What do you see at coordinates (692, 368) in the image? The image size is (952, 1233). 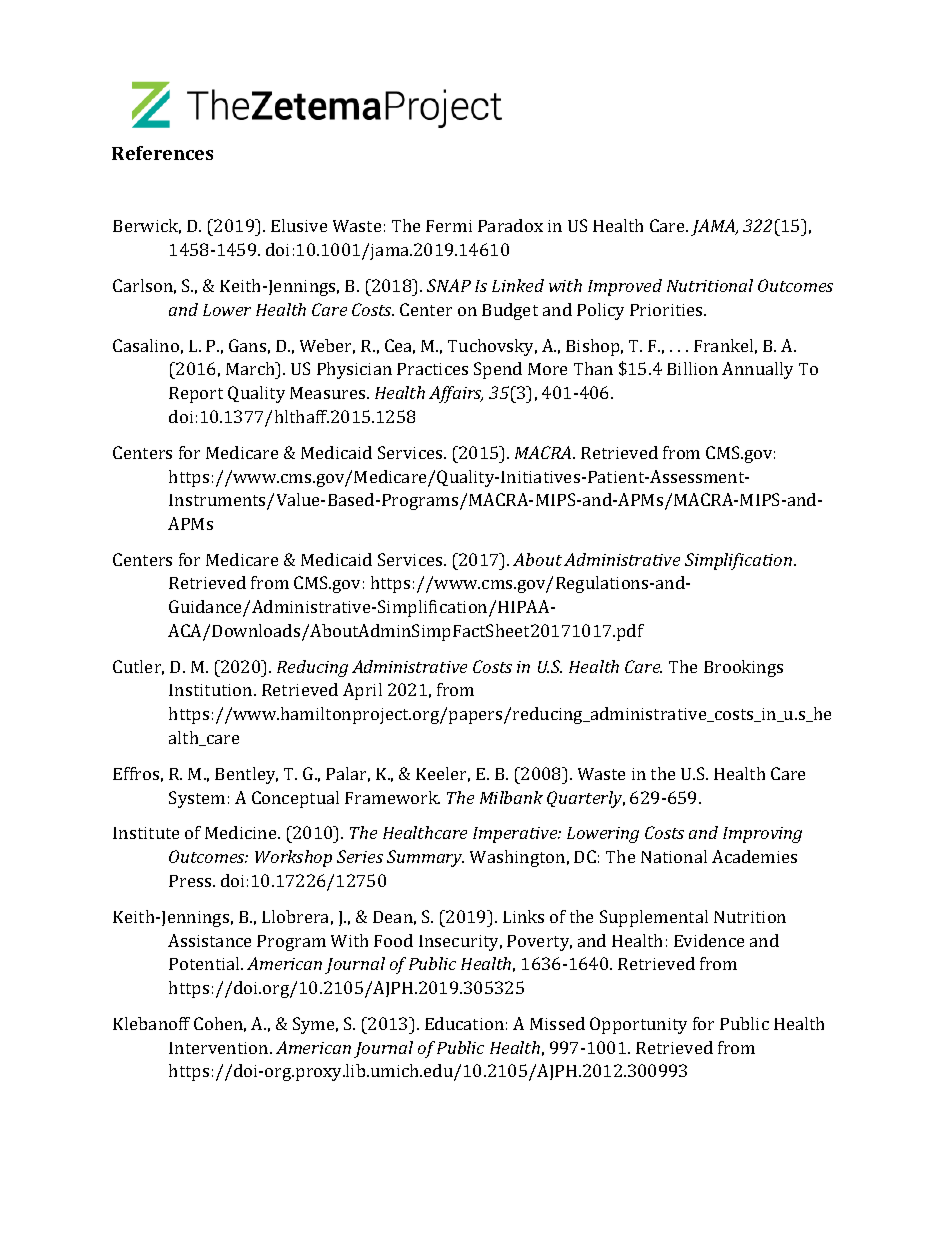 I see `Billion` at bounding box center [692, 368].
